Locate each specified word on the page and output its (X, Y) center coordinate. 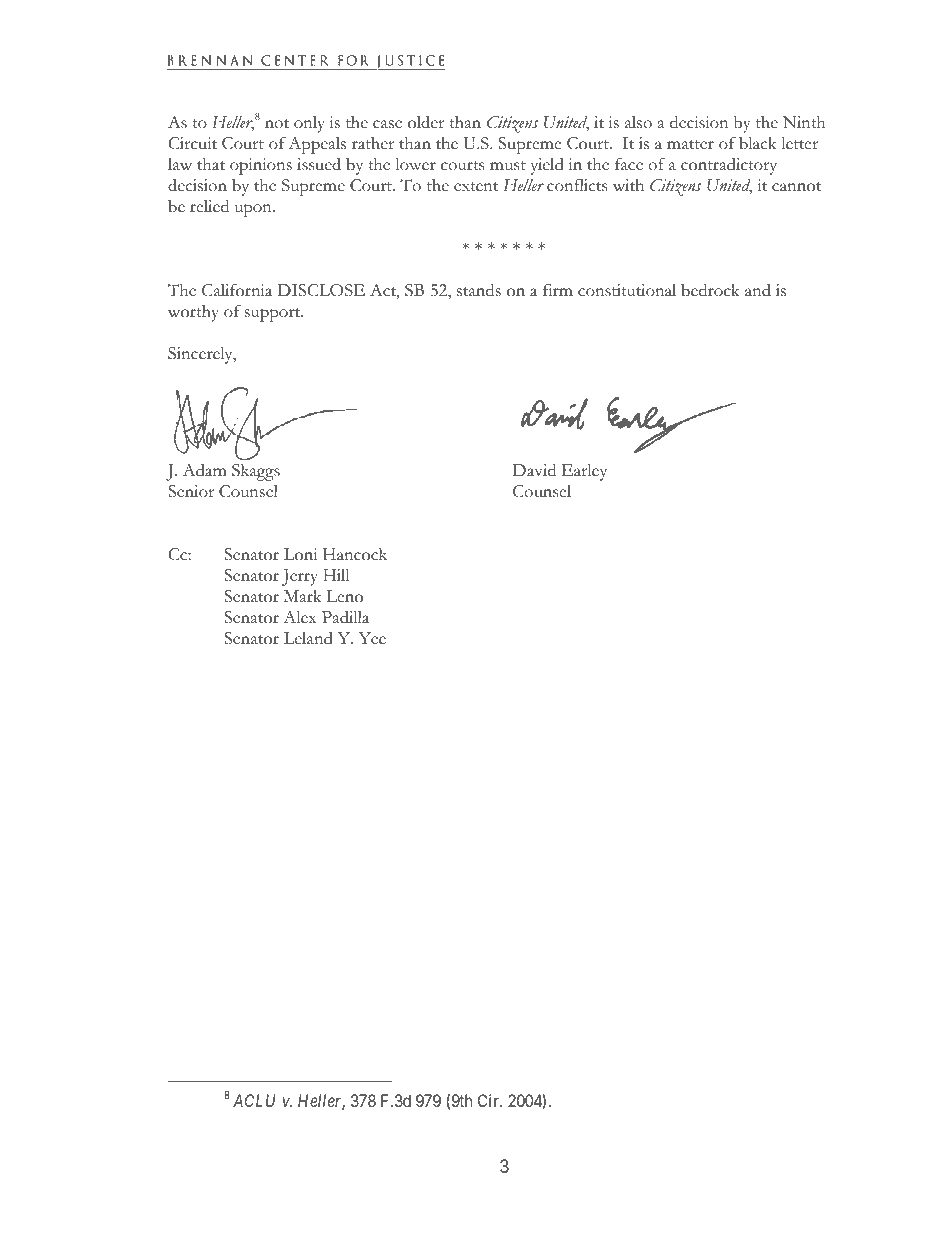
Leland (308, 638)
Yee (372, 638)
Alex (300, 617)
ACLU (254, 1100)
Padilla (345, 617)
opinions (261, 166)
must (508, 166)
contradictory (729, 166)
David (534, 470)
